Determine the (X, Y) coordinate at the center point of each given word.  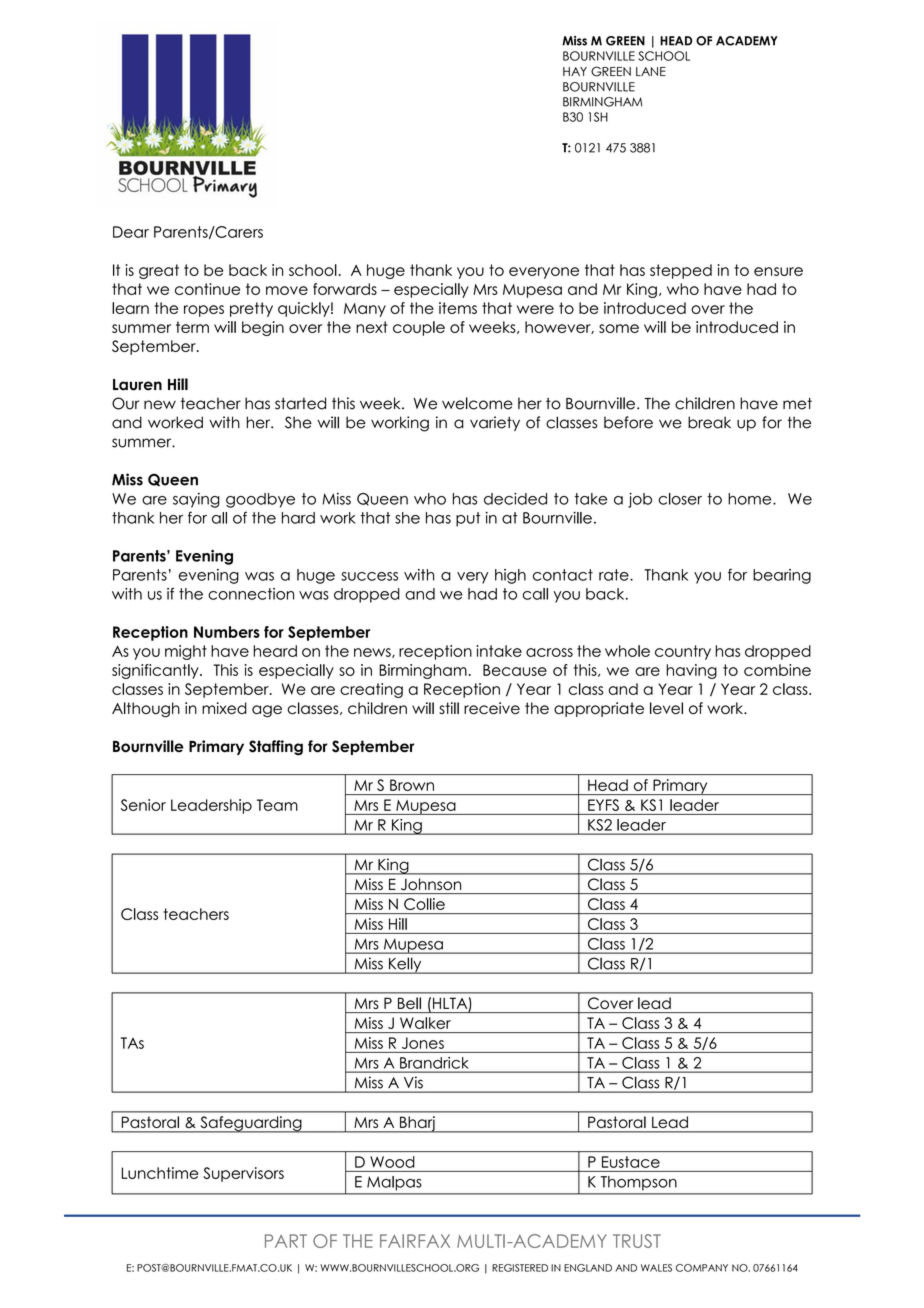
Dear (131, 232)
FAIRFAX (415, 1241)
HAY (575, 71)
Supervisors (243, 1174)
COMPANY (702, 1268)
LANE (651, 71)
